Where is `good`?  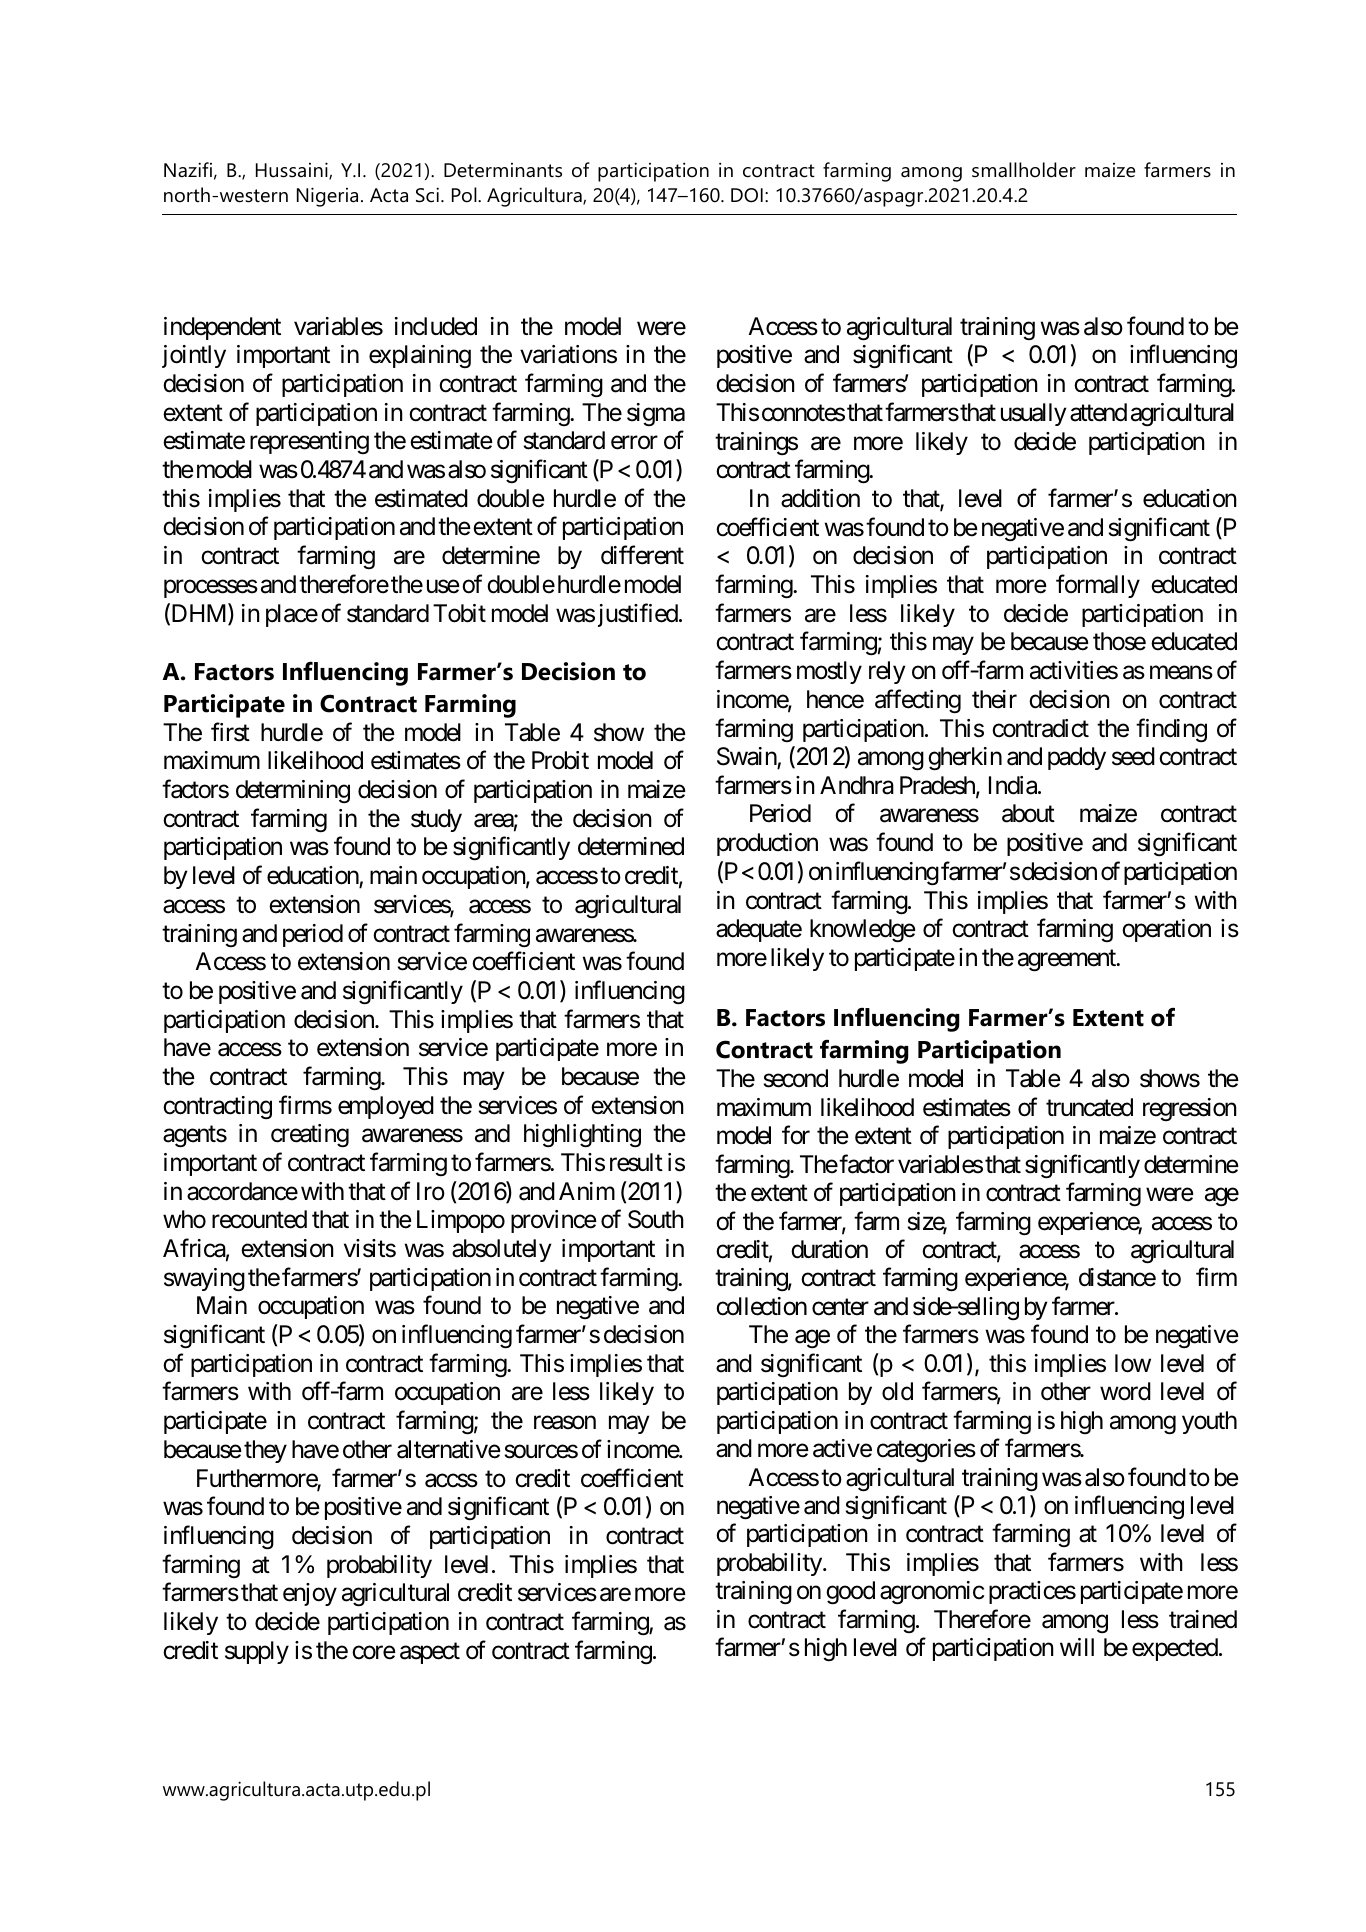 good is located at coordinates (850, 1593).
